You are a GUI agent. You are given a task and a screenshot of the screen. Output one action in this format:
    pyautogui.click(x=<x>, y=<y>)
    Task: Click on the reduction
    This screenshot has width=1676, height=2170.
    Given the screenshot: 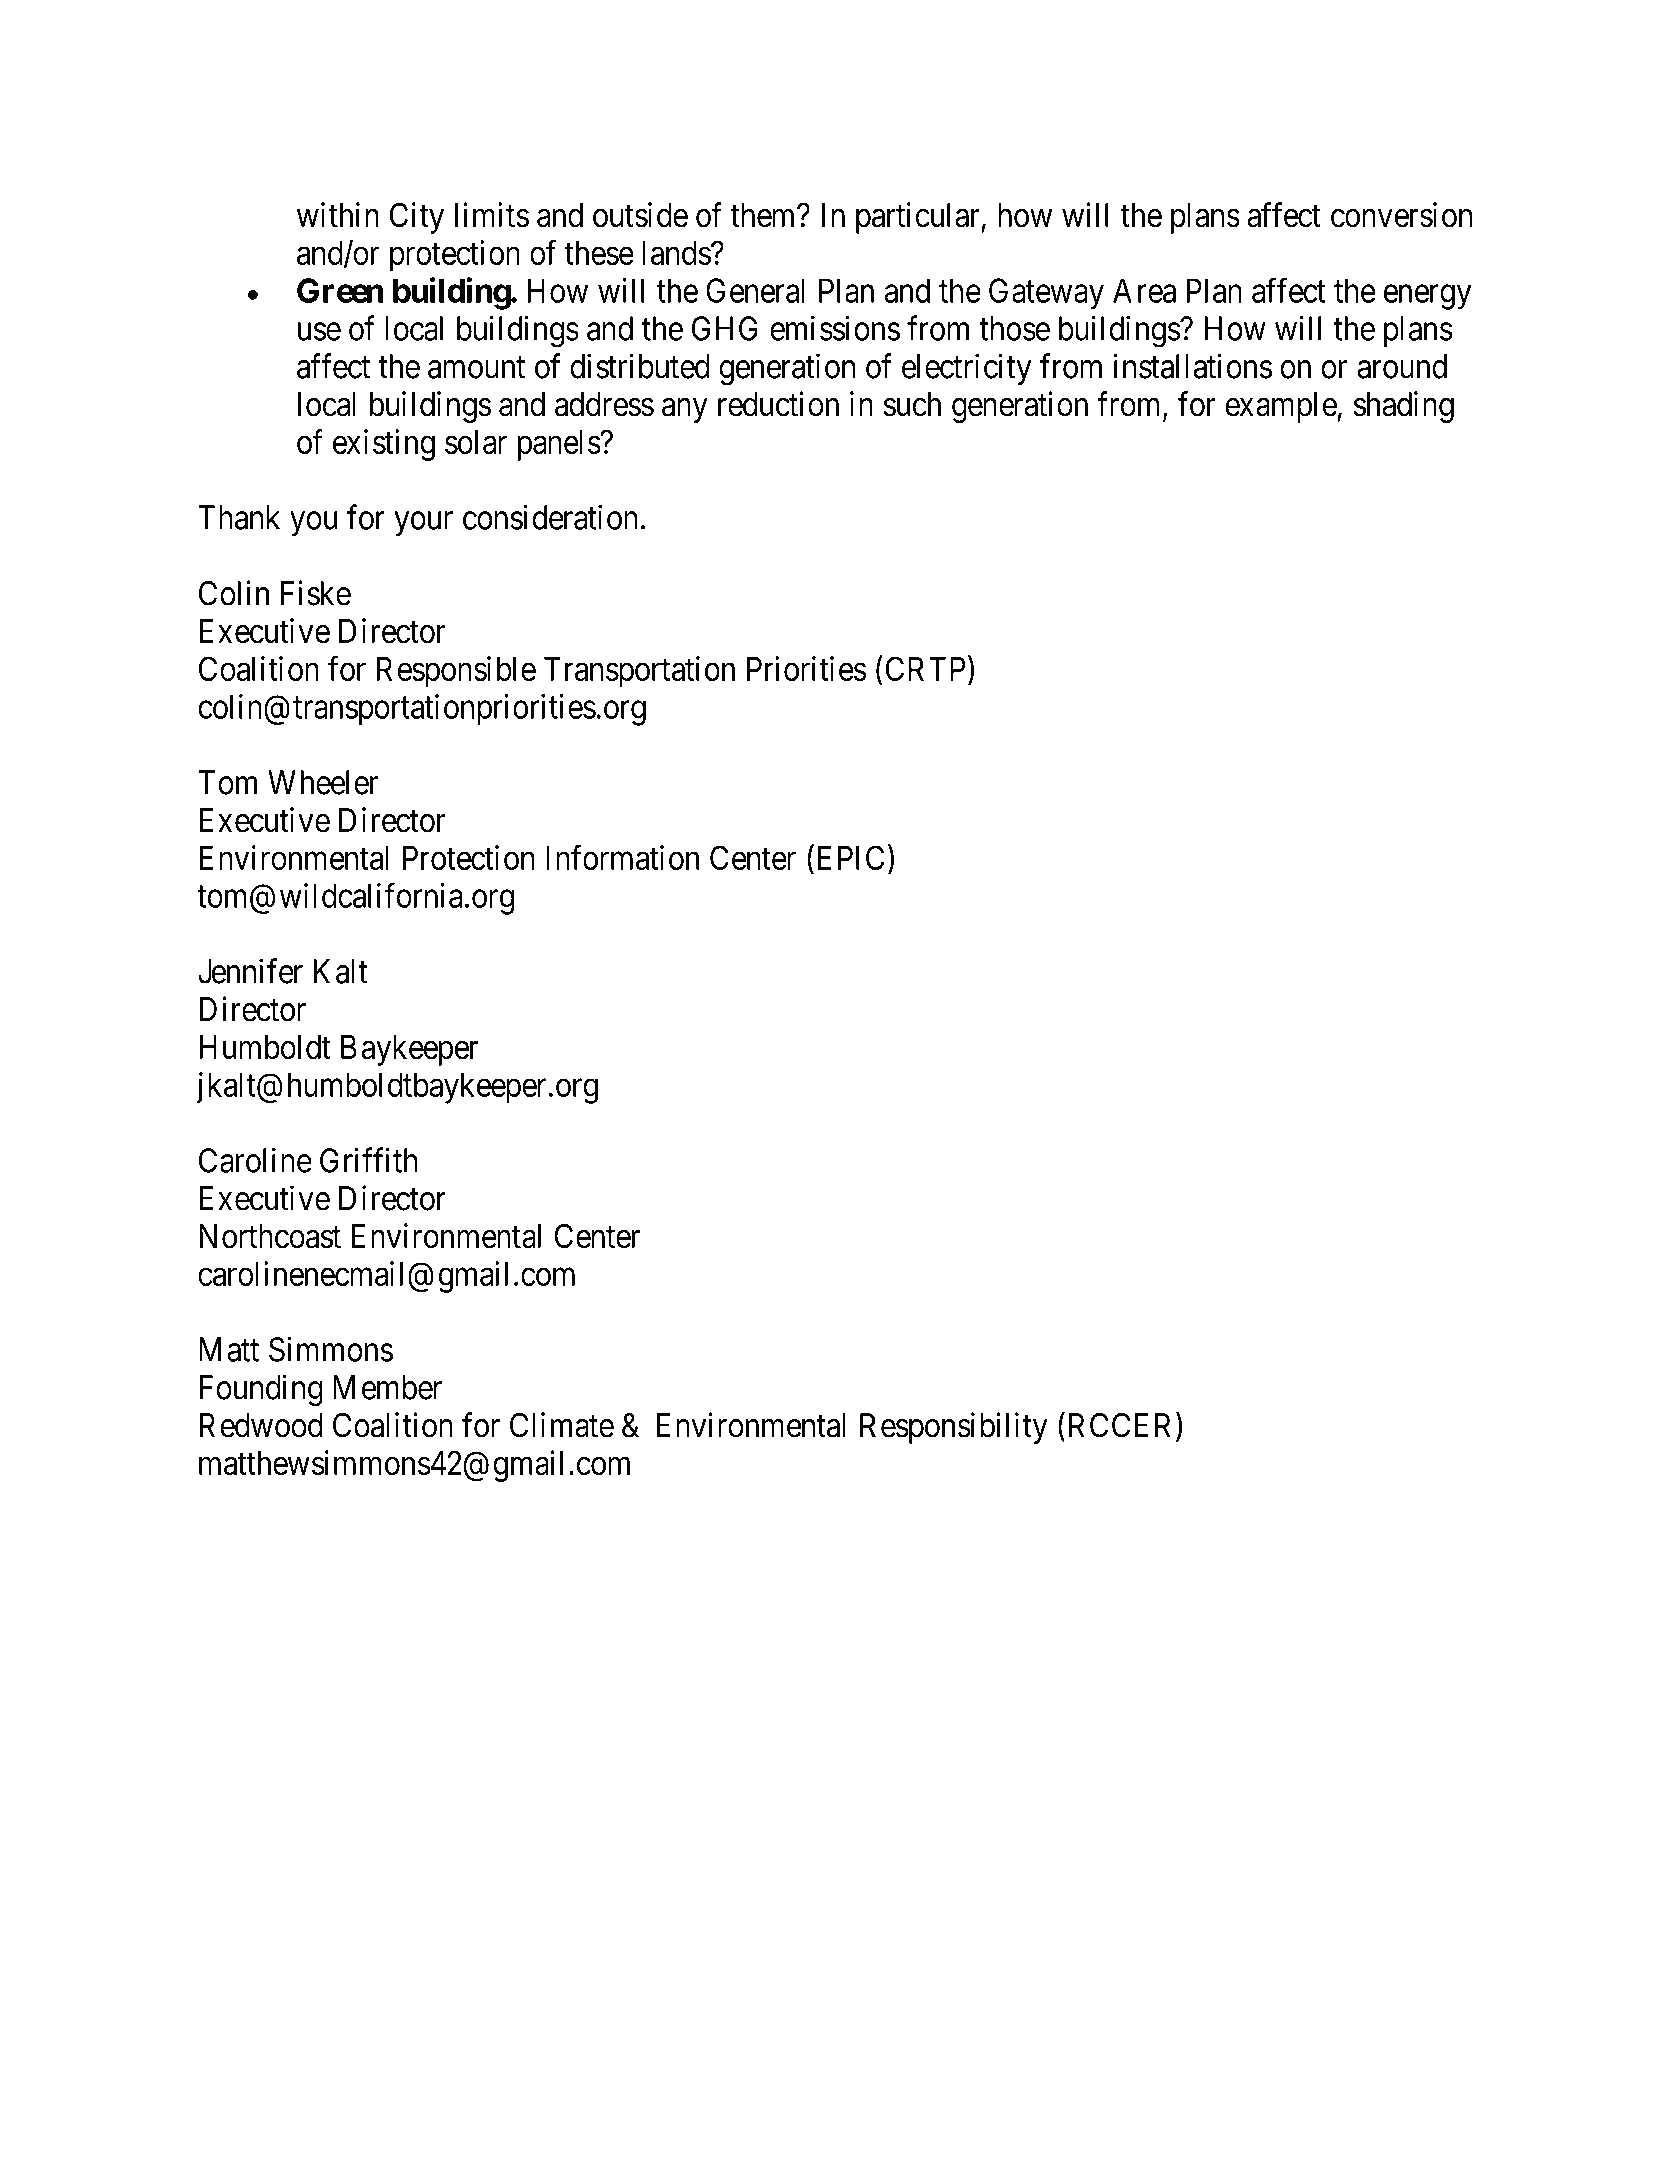 What is the action you would take?
    pyautogui.click(x=778, y=404)
